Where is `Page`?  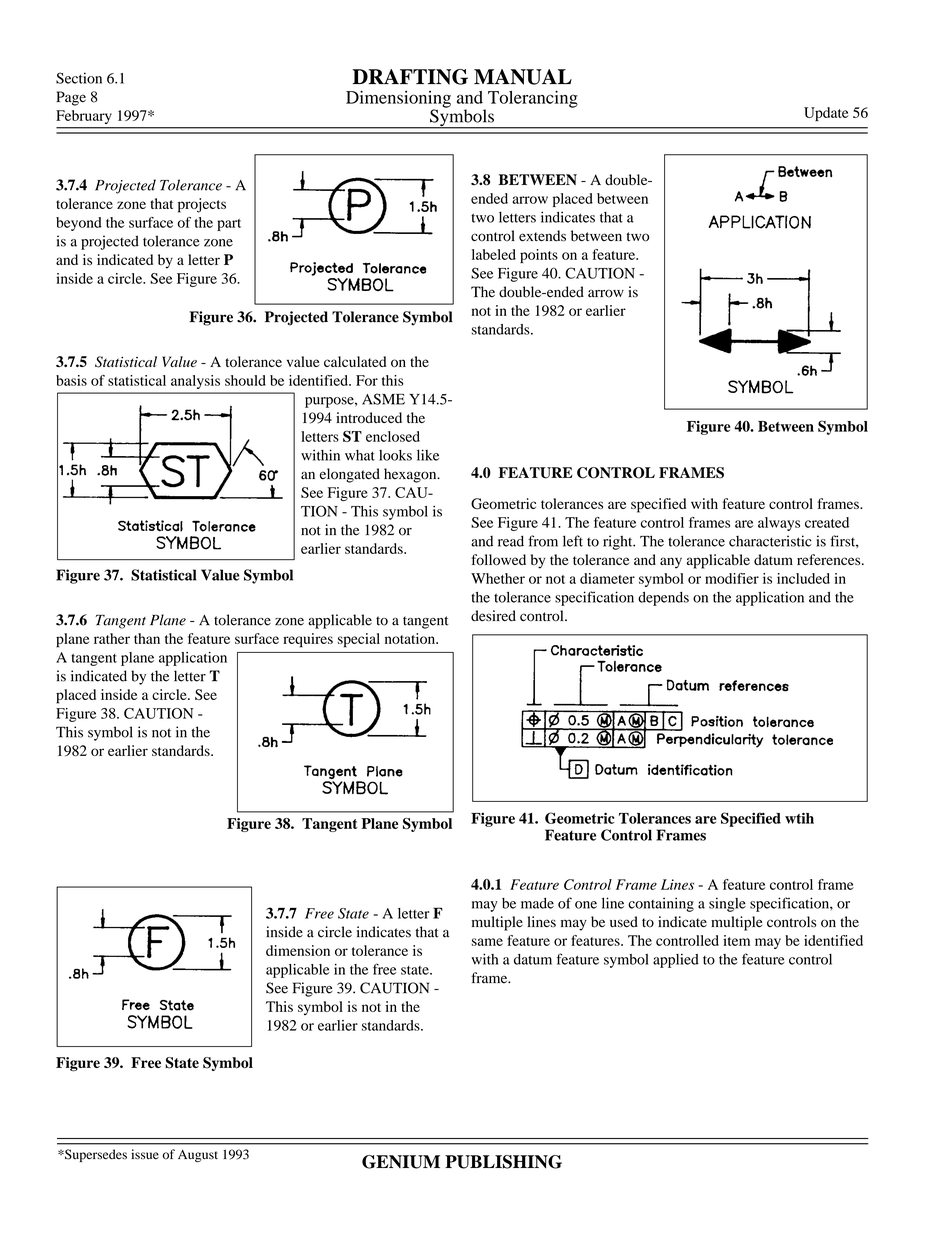 Page is located at coordinates (71, 98).
